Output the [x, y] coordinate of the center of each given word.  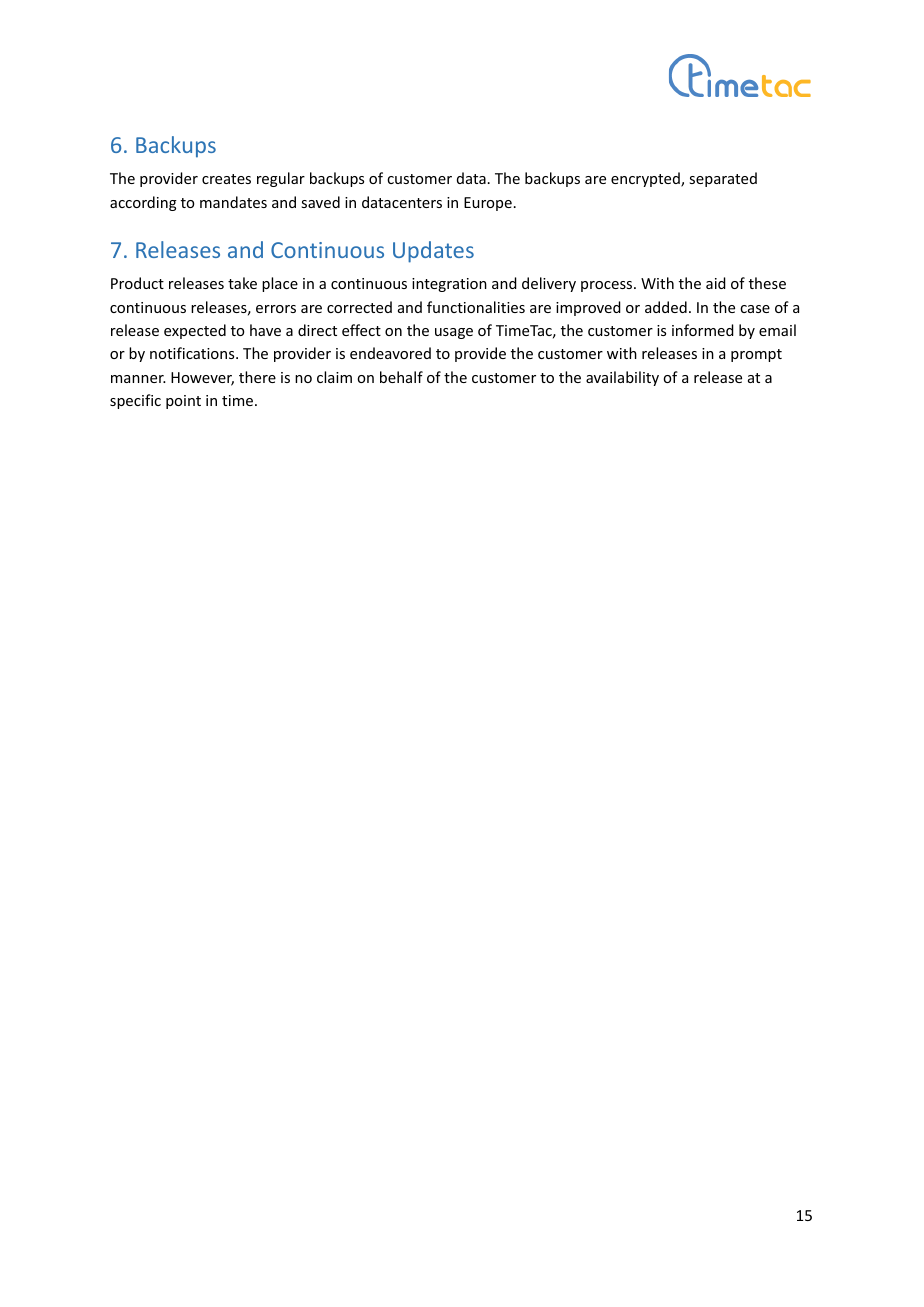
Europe [488, 204]
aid [716, 283]
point [183, 402]
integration [449, 285]
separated [723, 179]
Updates [433, 252]
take [242, 283]
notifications [193, 353]
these [767, 283]
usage [454, 333]
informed [703, 330]
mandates [233, 202]
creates [226, 179]
